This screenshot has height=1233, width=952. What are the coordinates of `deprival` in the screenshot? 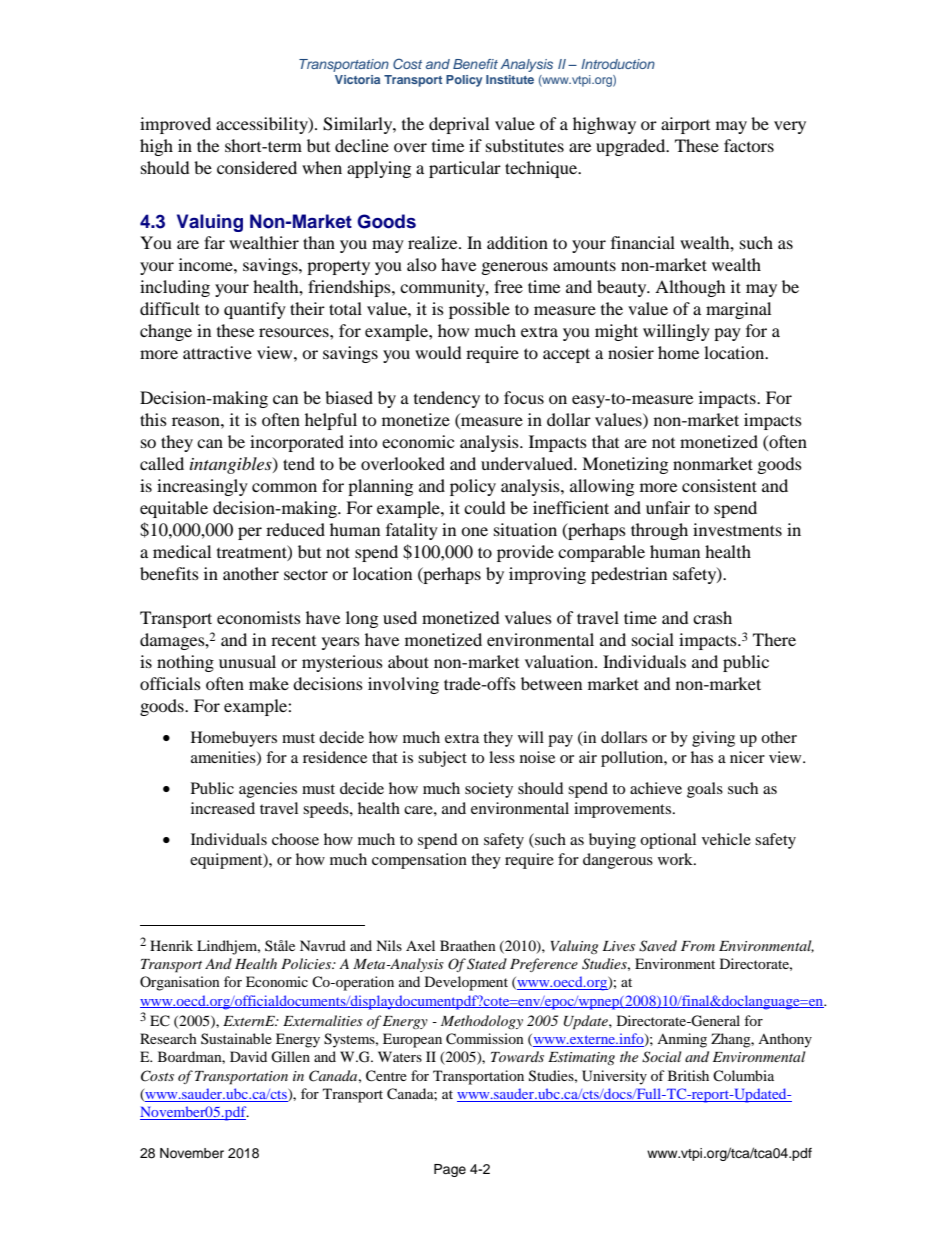 It's located at (459, 125).
